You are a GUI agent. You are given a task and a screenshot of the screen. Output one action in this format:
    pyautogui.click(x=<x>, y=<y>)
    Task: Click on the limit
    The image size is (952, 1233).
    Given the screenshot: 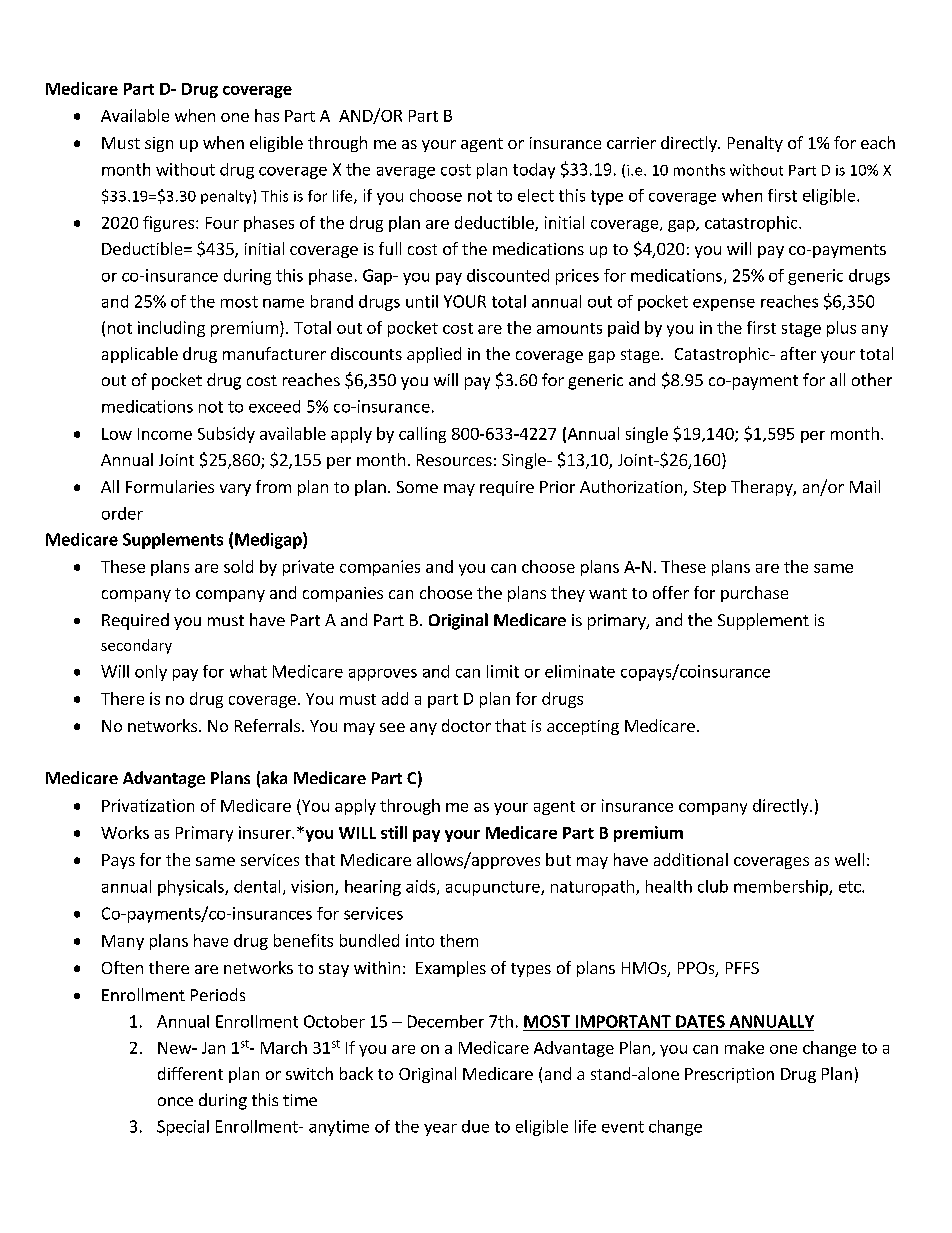 What is the action you would take?
    pyautogui.click(x=503, y=671)
